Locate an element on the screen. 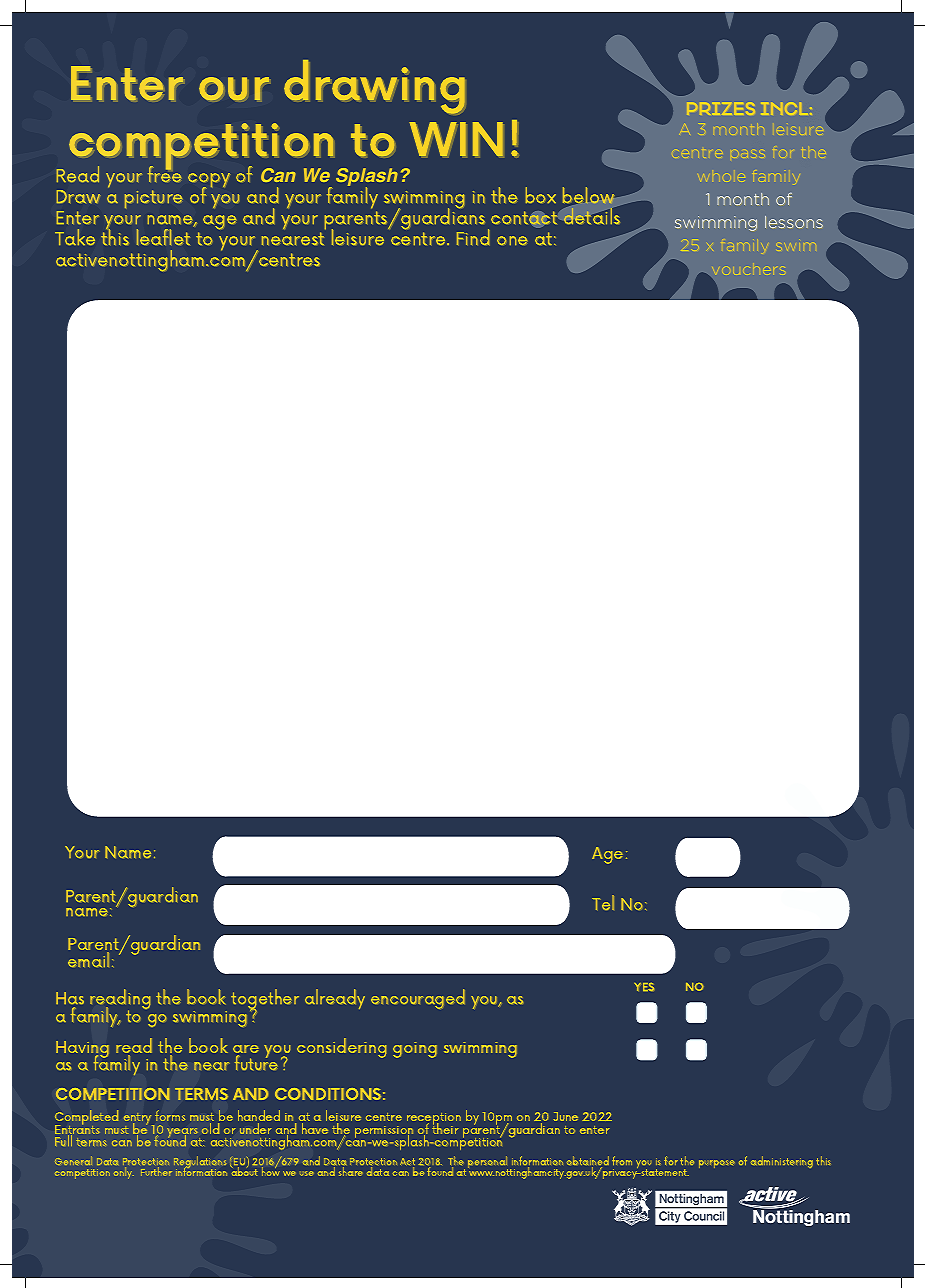  picture is located at coordinates (153, 199).
